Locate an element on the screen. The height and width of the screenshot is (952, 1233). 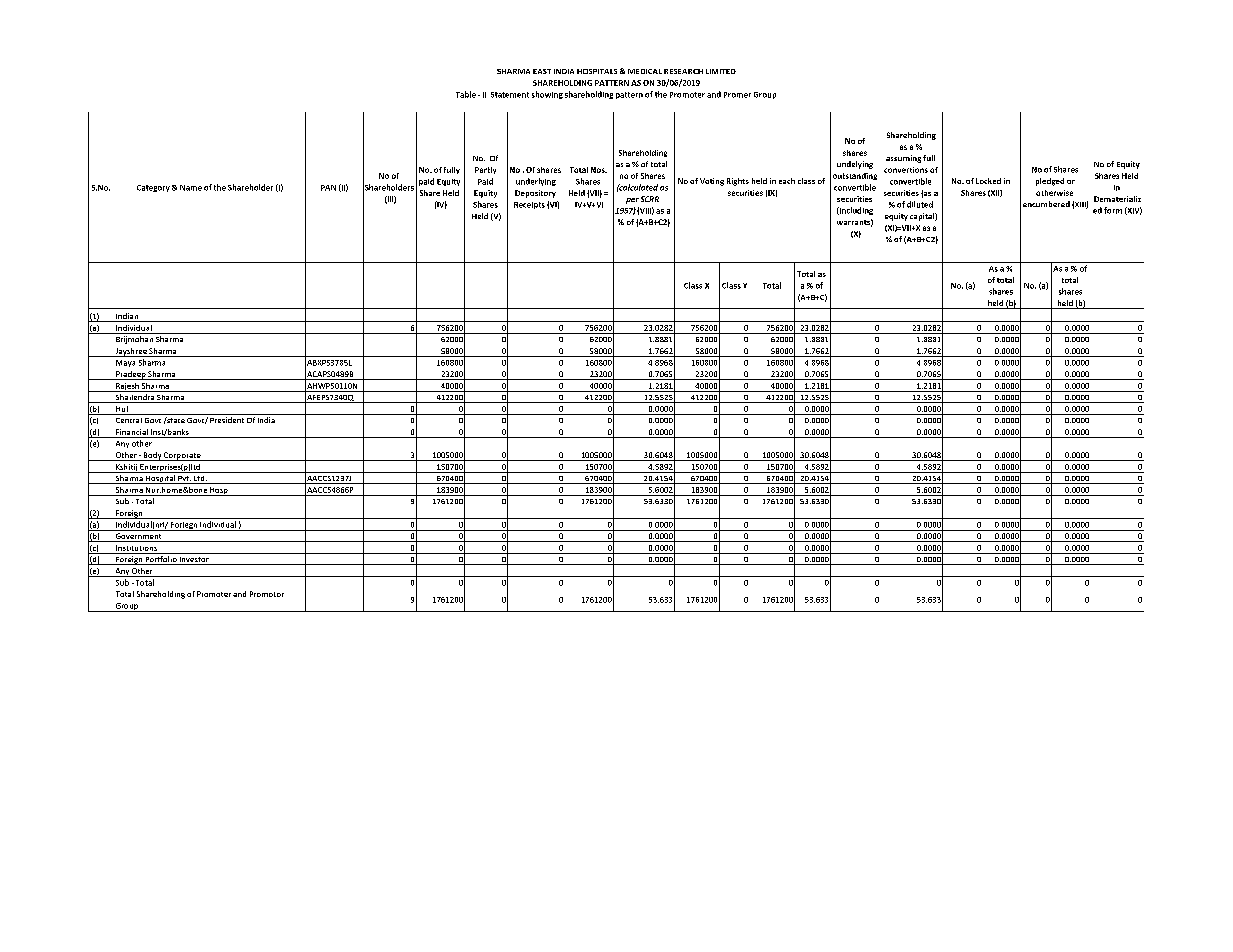
LIMITED is located at coordinates (721, 71).
